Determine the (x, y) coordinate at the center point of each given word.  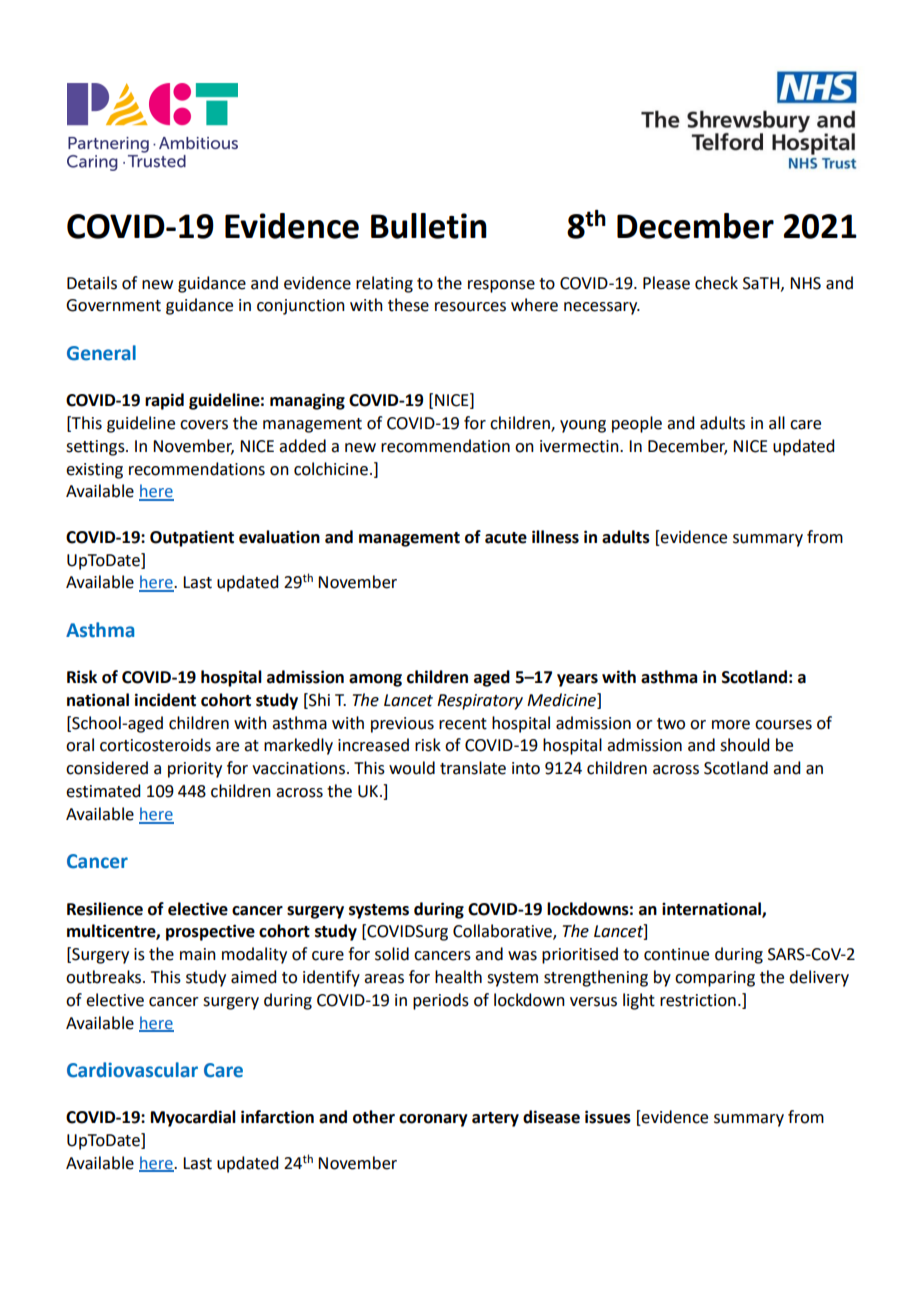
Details (92, 283)
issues (608, 1117)
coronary (433, 1120)
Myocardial (193, 1118)
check (716, 283)
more (731, 725)
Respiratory (480, 702)
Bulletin (429, 226)
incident (165, 700)
